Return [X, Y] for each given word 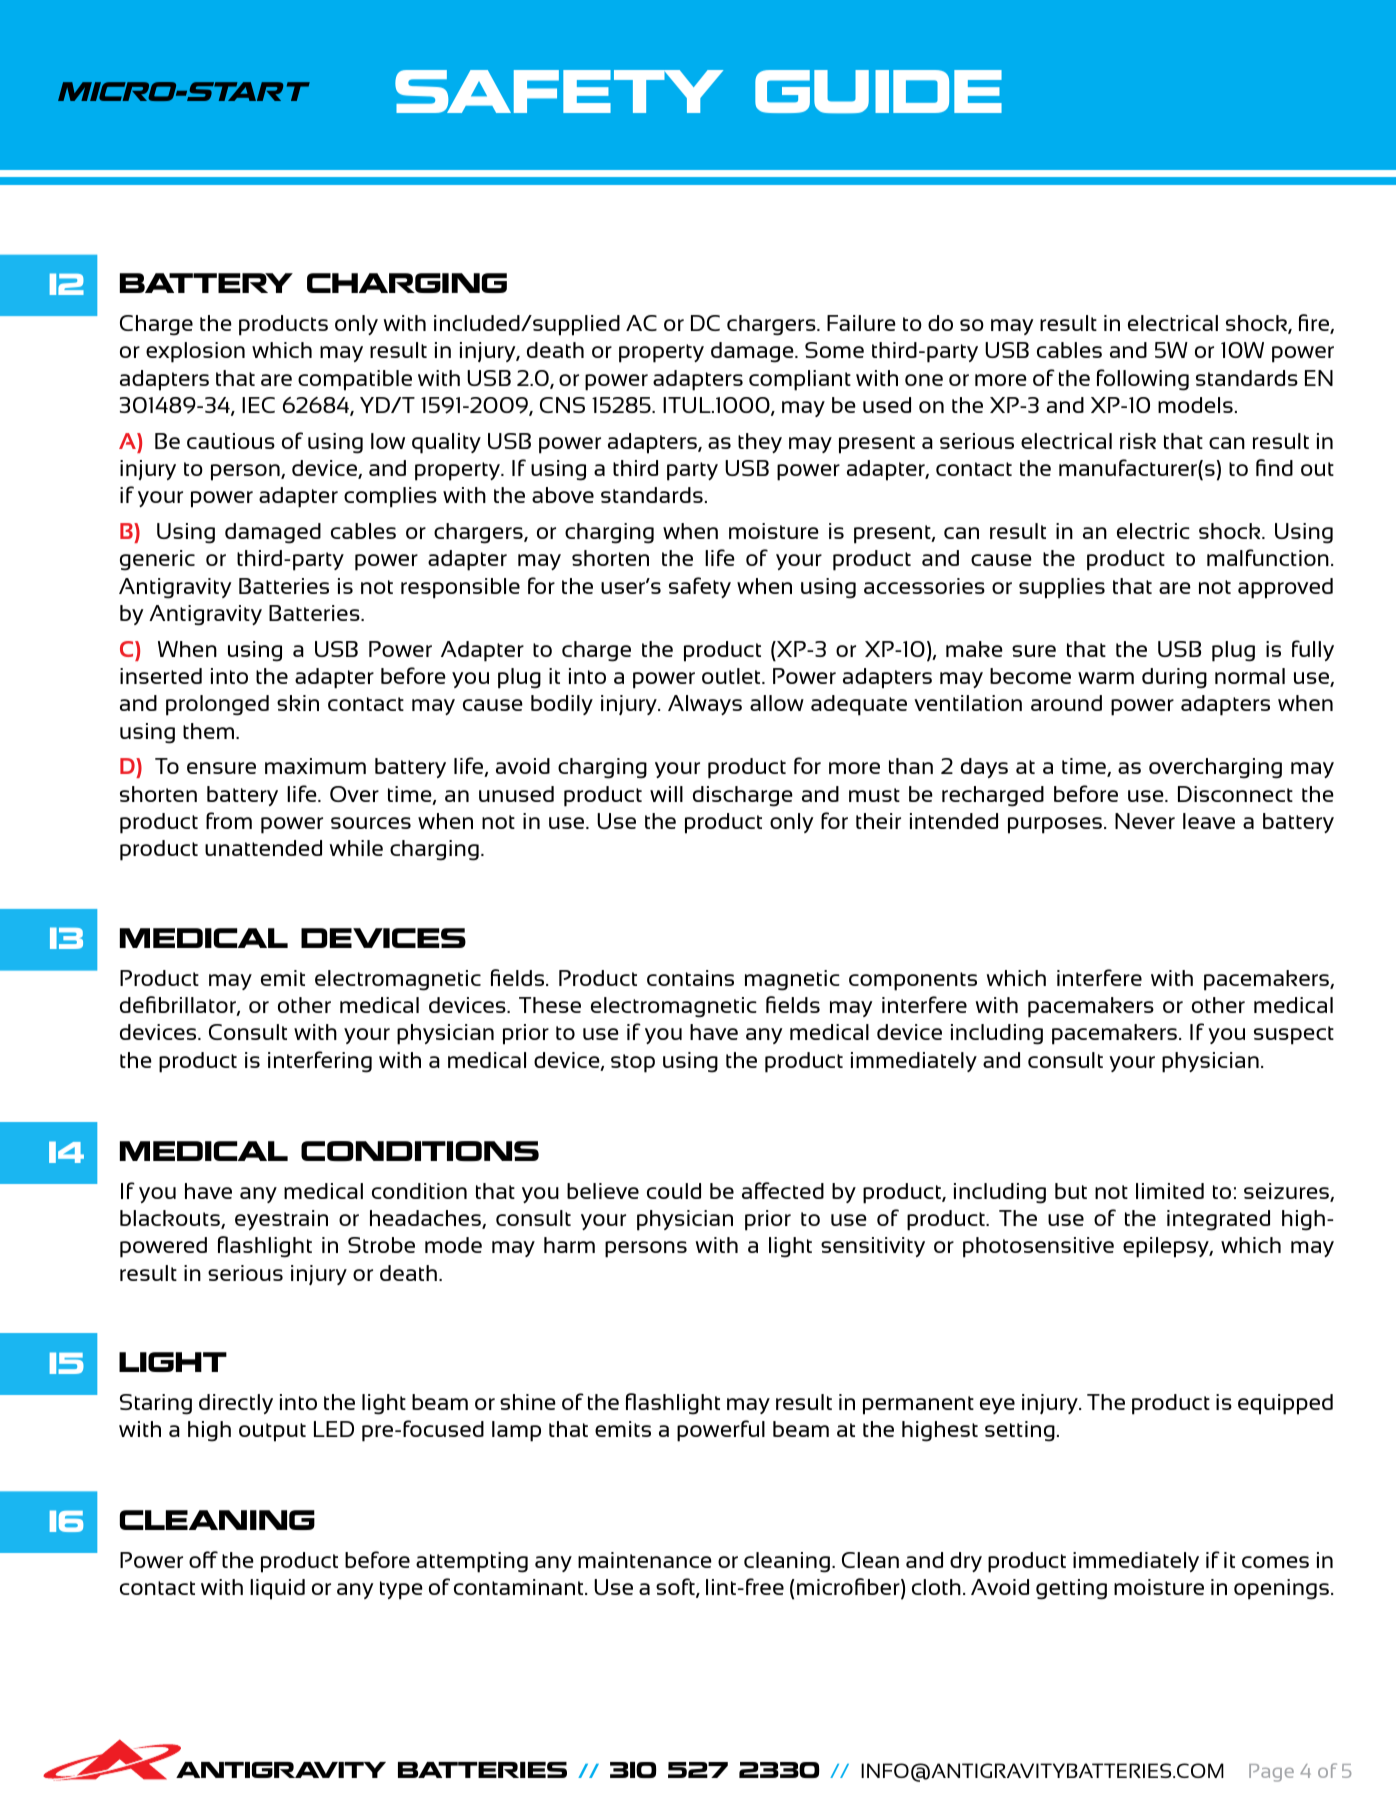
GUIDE [878, 91]
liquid [277, 1589]
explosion [195, 352]
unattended [263, 848]
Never [1145, 821]
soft [676, 1588]
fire [1315, 324]
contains [690, 978]
